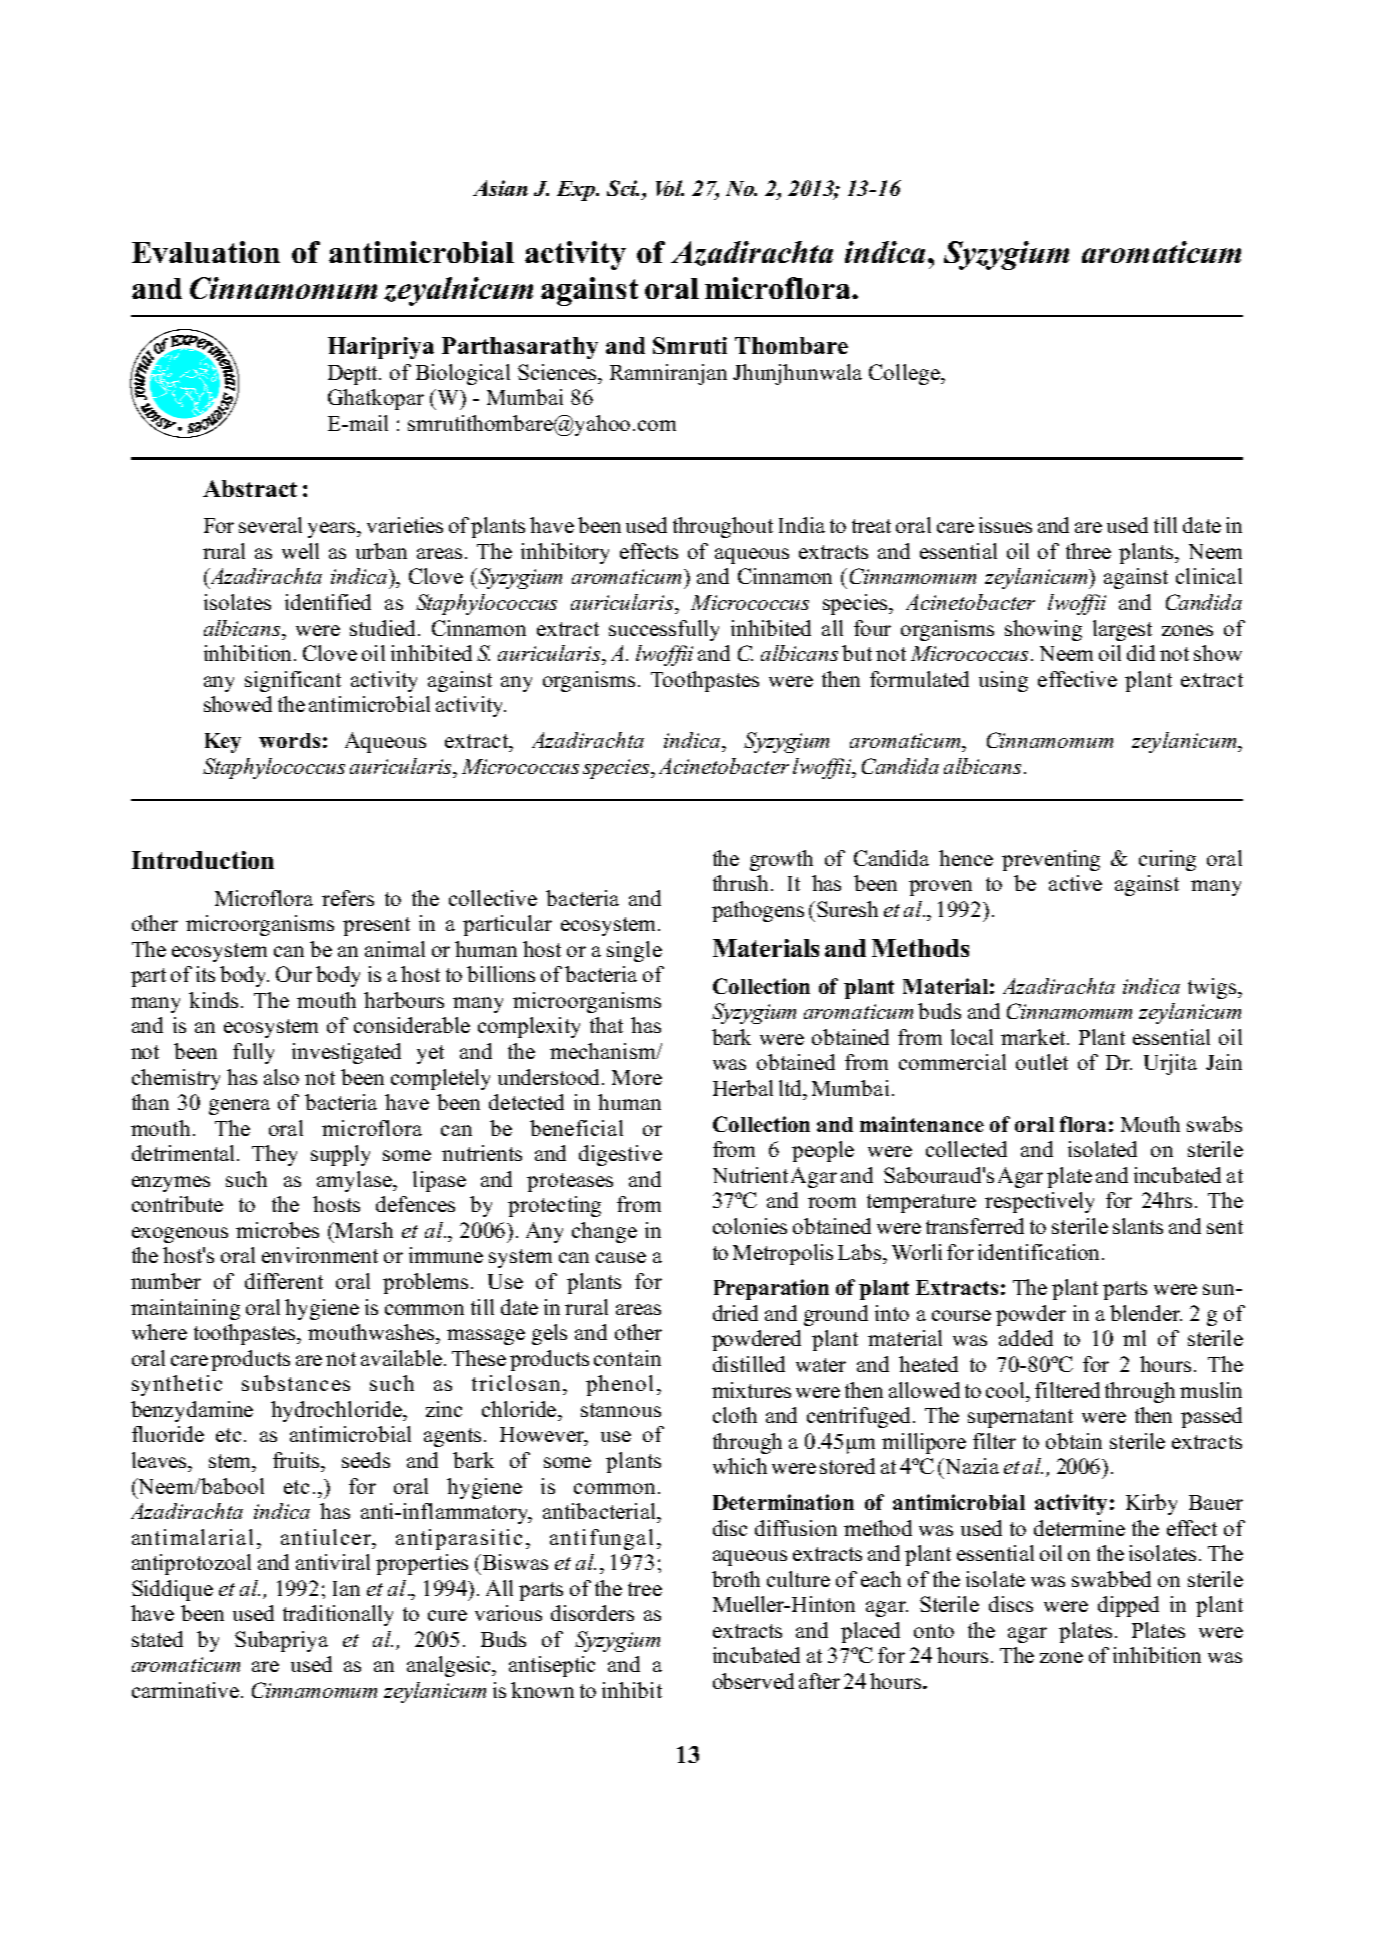 The height and width of the screenshot is (1943, 1374). What do you see at coordinates (670, 188) in the screenshot?
I see `Vol` at bounding box center [670, 188].
